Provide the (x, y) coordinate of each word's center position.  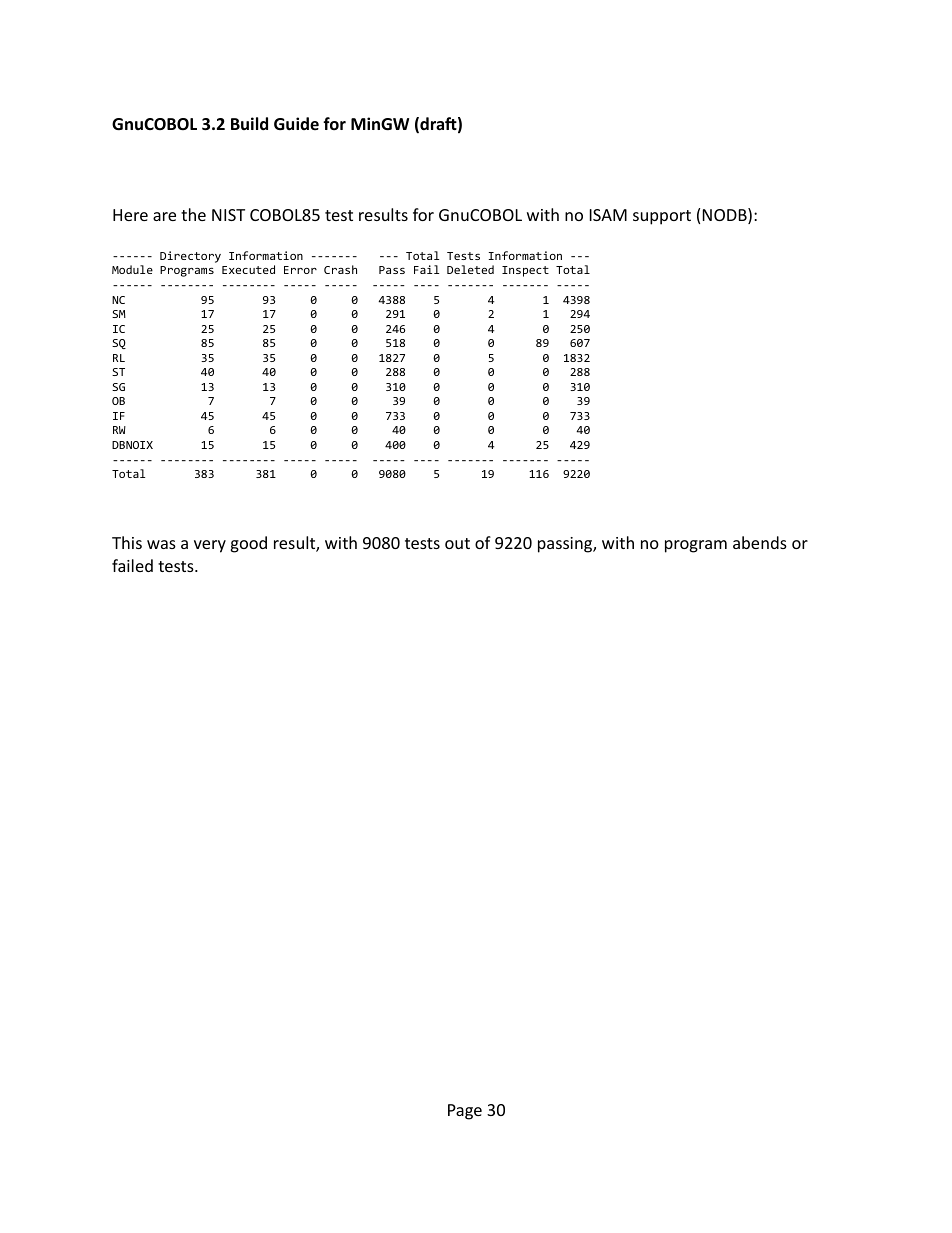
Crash (340, 269)
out (457, 543)
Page (465, 1112)
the (193, 214)
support (662, 217)
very (210, 546)
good (248, 544)
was (161, 544)
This (127, 542)
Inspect (525, 271)
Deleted (470, 269)
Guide (296, 123)
